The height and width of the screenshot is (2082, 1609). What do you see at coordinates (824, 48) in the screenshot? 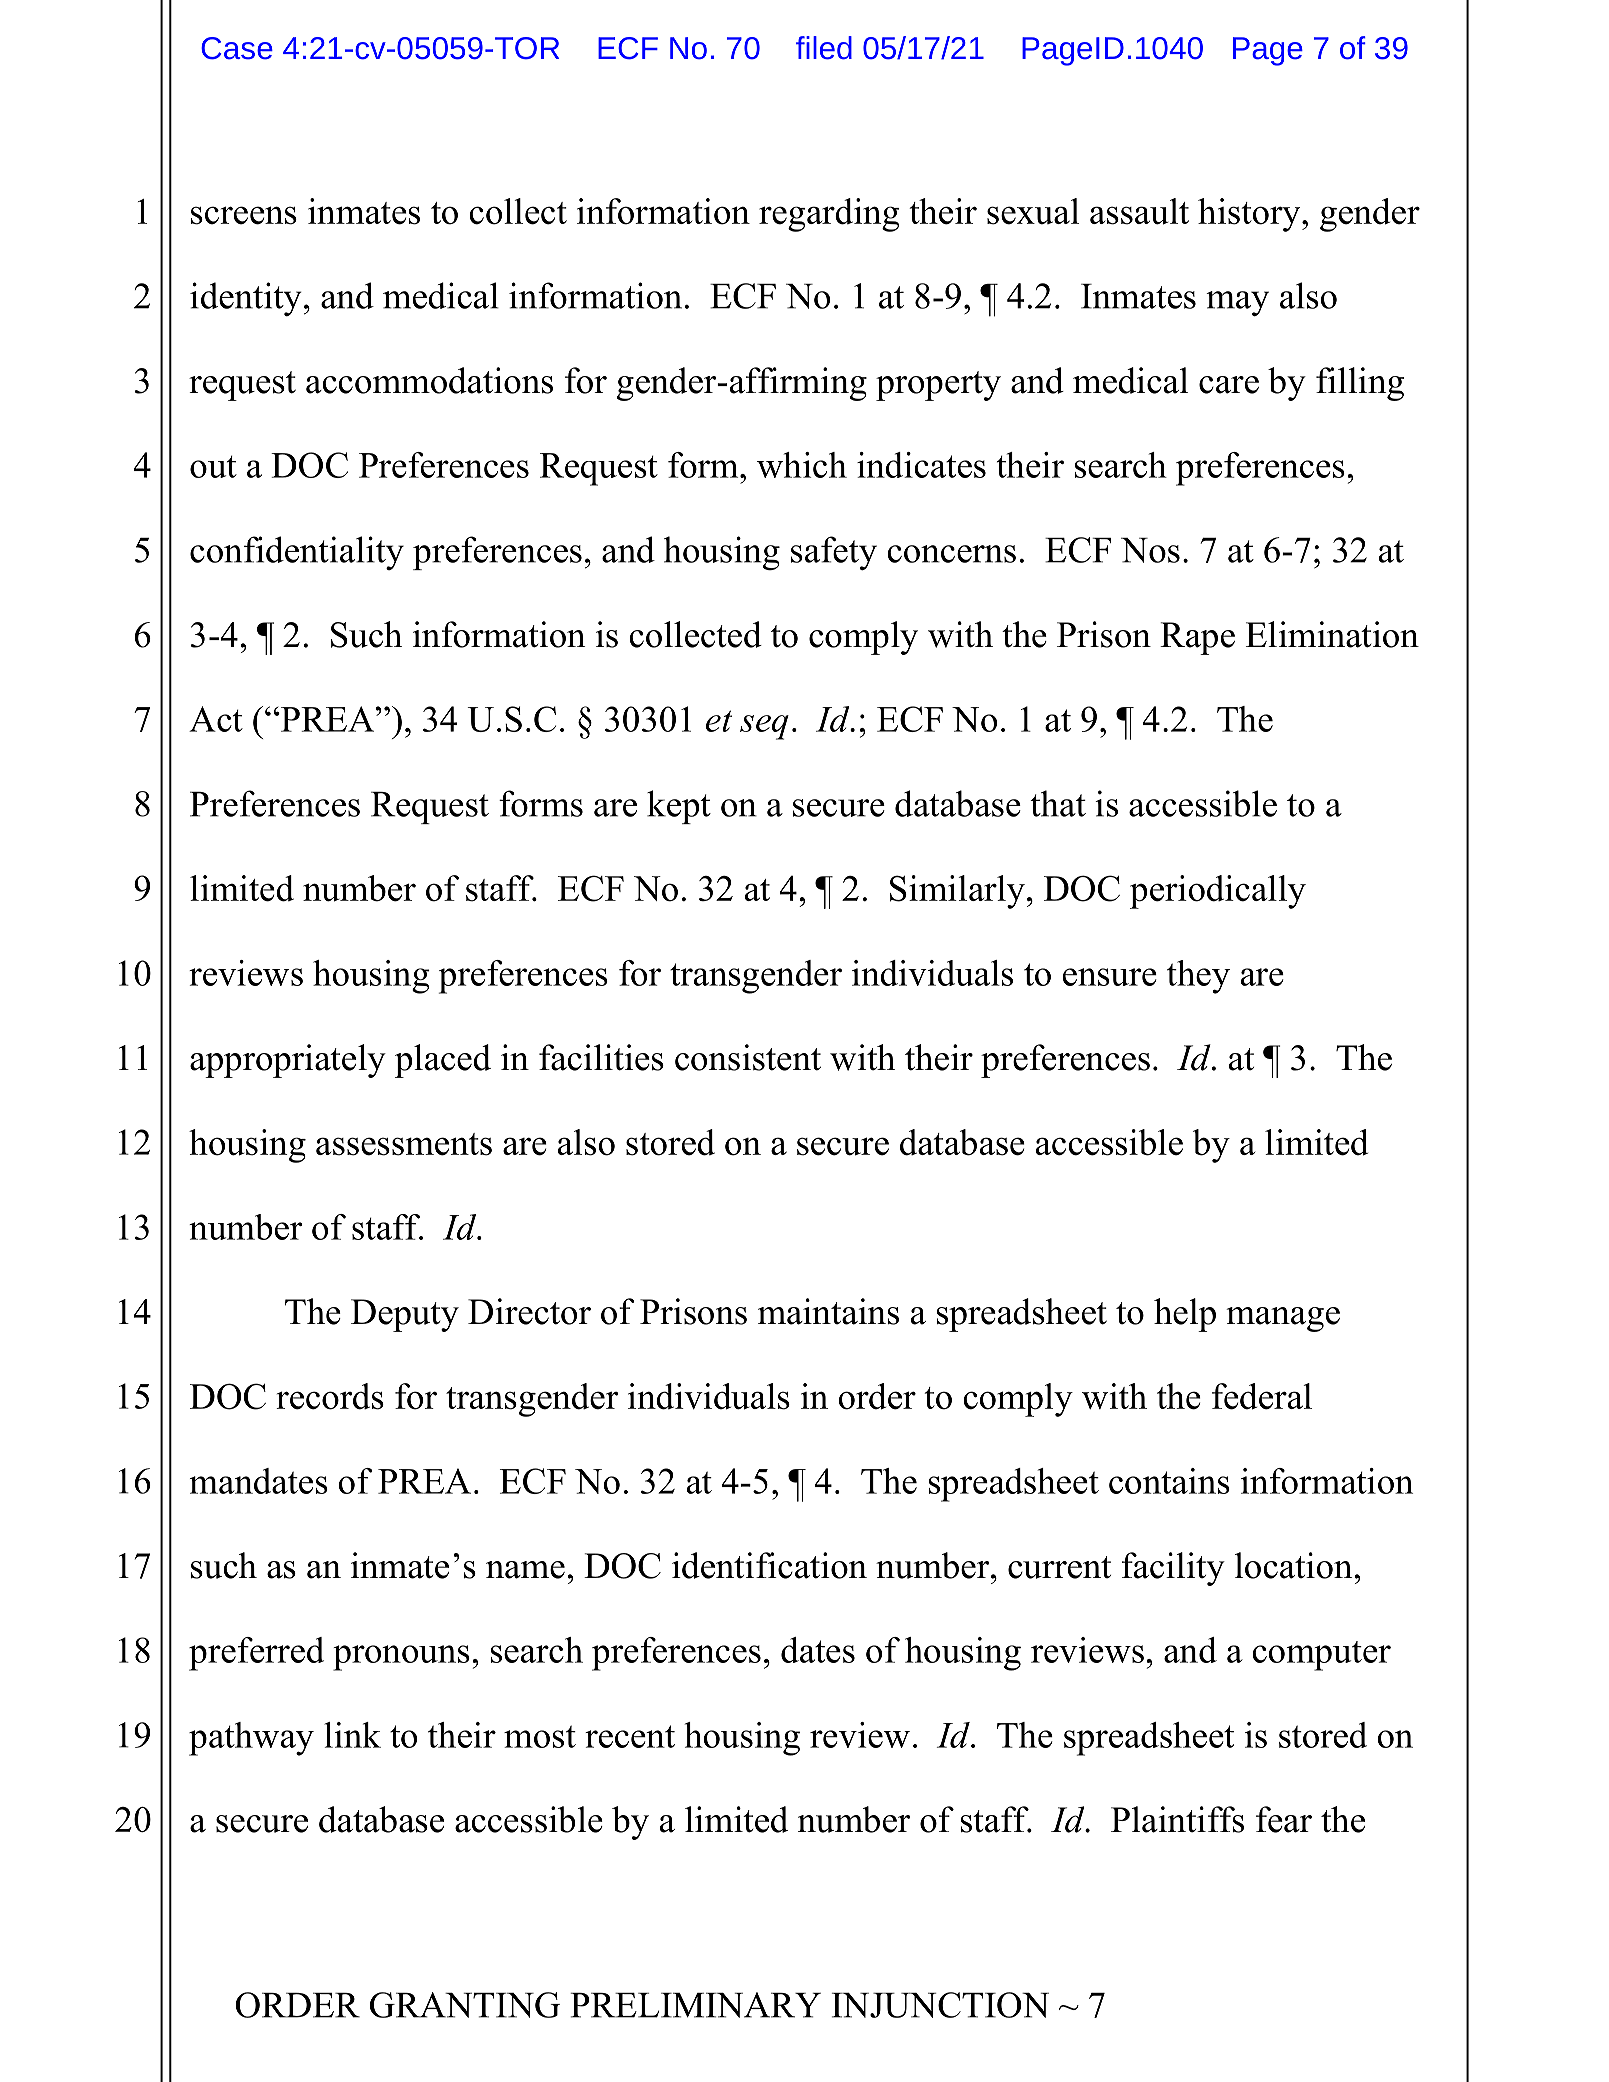
I see `filed` at bounding box center [824, 48].
